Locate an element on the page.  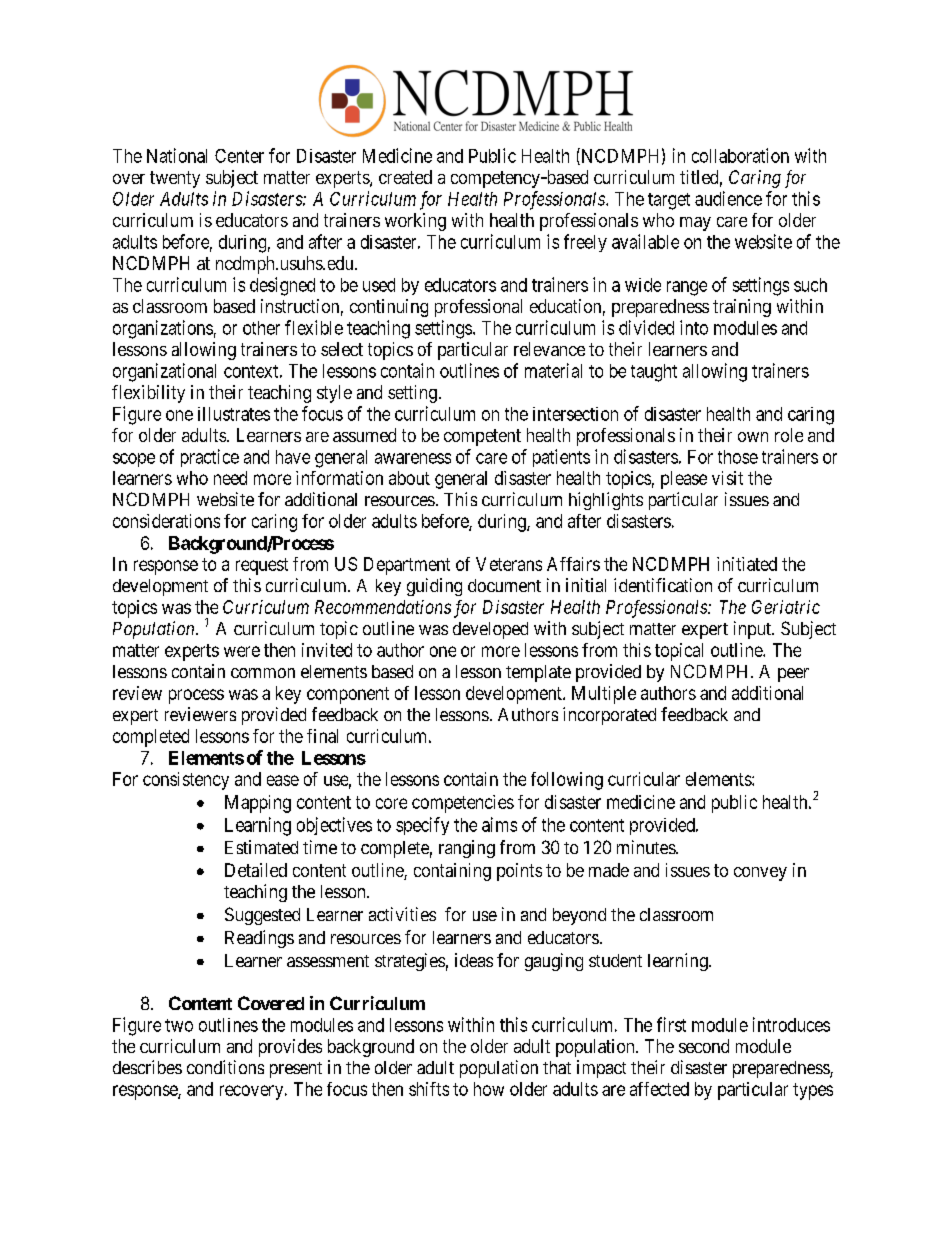
created is located at coordinates (405, 177).
